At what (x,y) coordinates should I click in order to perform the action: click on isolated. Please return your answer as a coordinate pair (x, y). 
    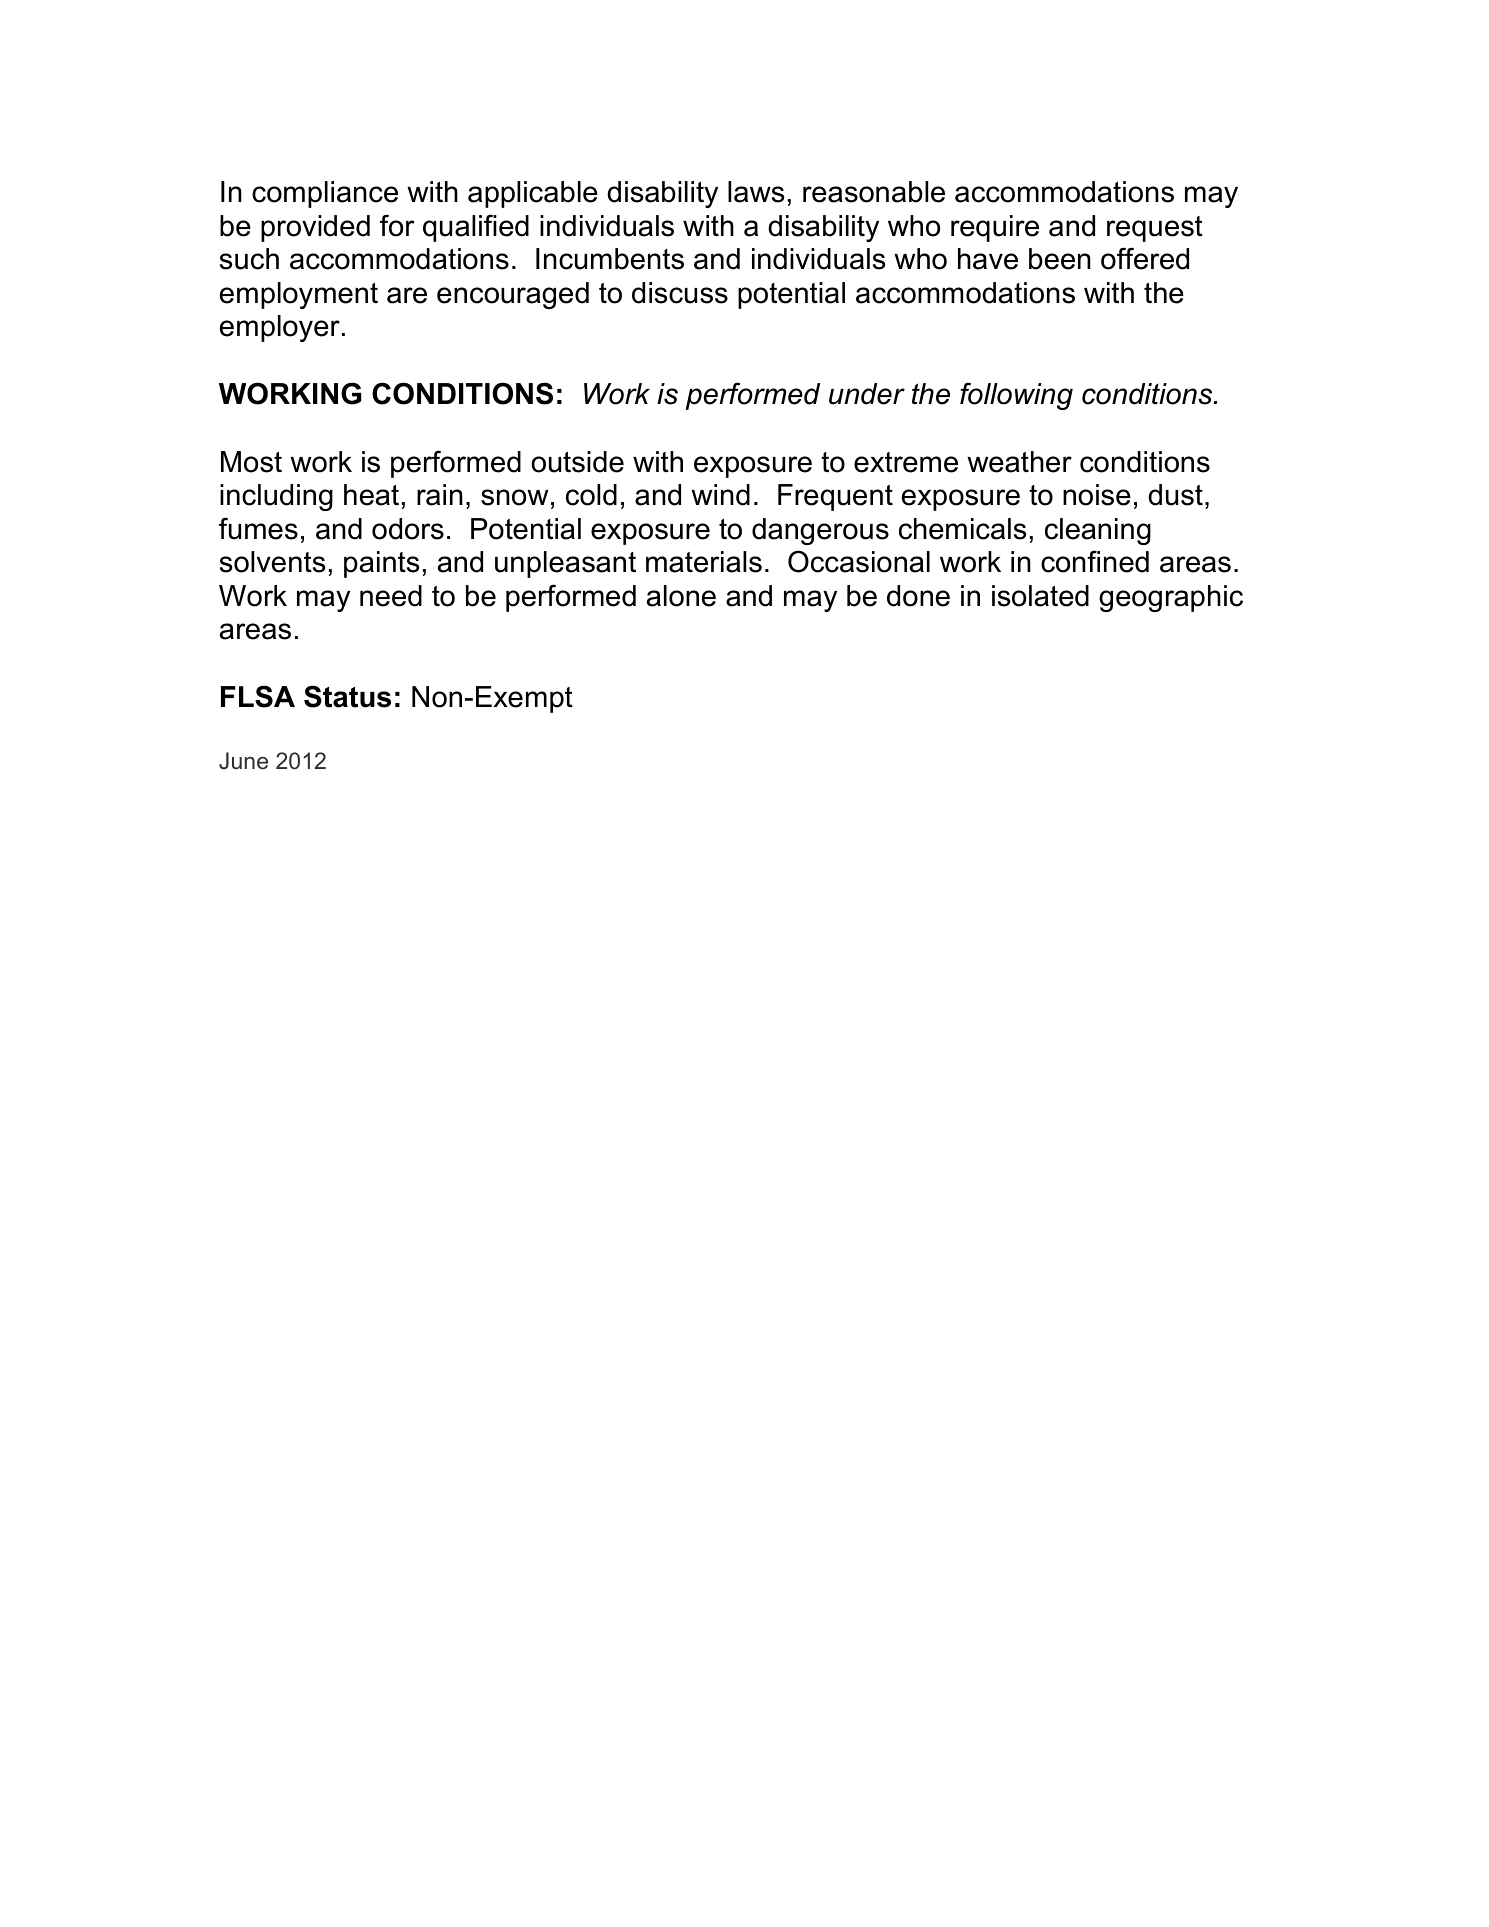
    Looking at the image, I should click on (1040, 596).
